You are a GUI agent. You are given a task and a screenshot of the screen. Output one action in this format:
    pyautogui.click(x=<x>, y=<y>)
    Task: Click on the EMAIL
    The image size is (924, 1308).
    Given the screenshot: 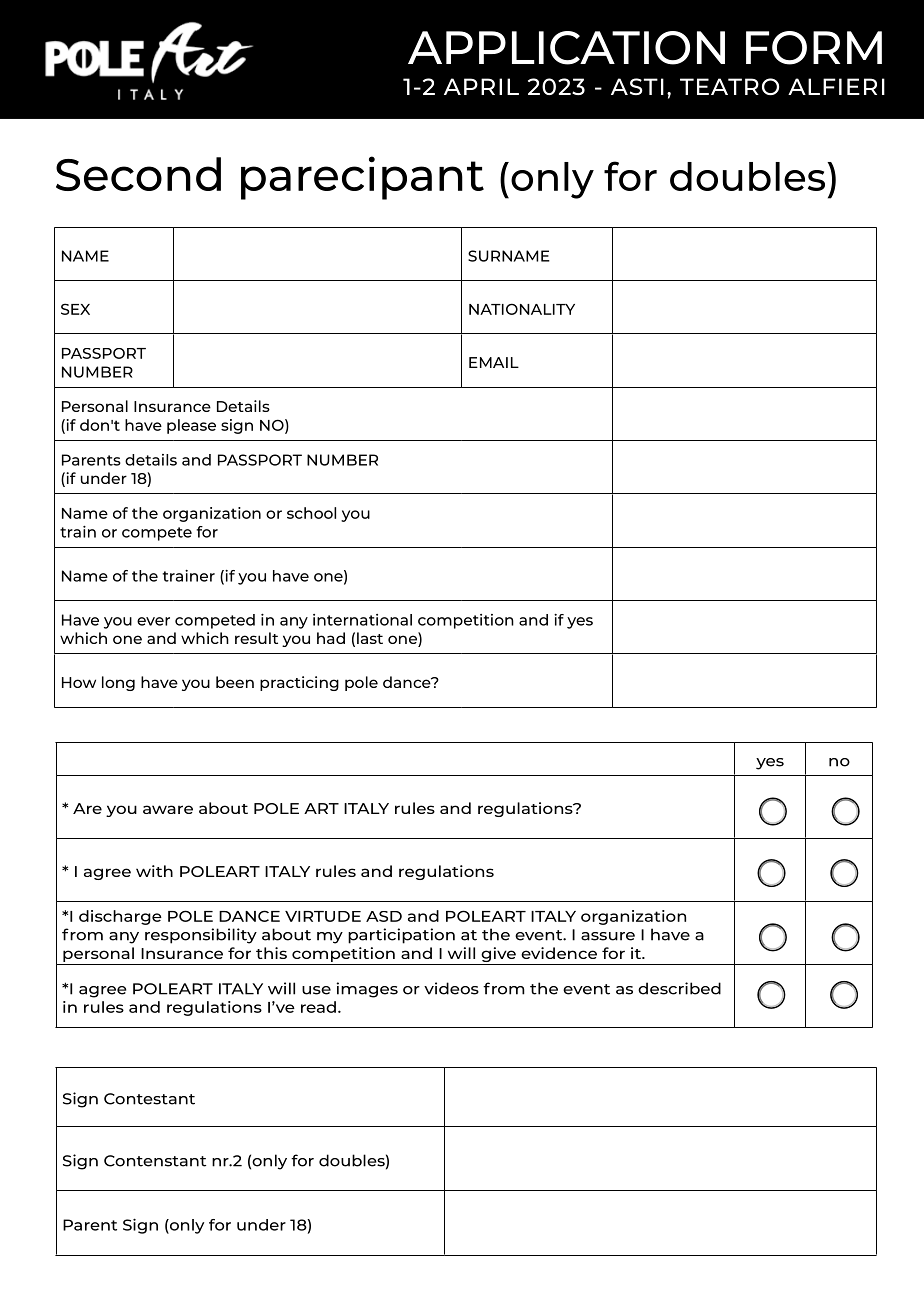 What is the action you would take?
    pyautogui.click(x=494, y=362)
